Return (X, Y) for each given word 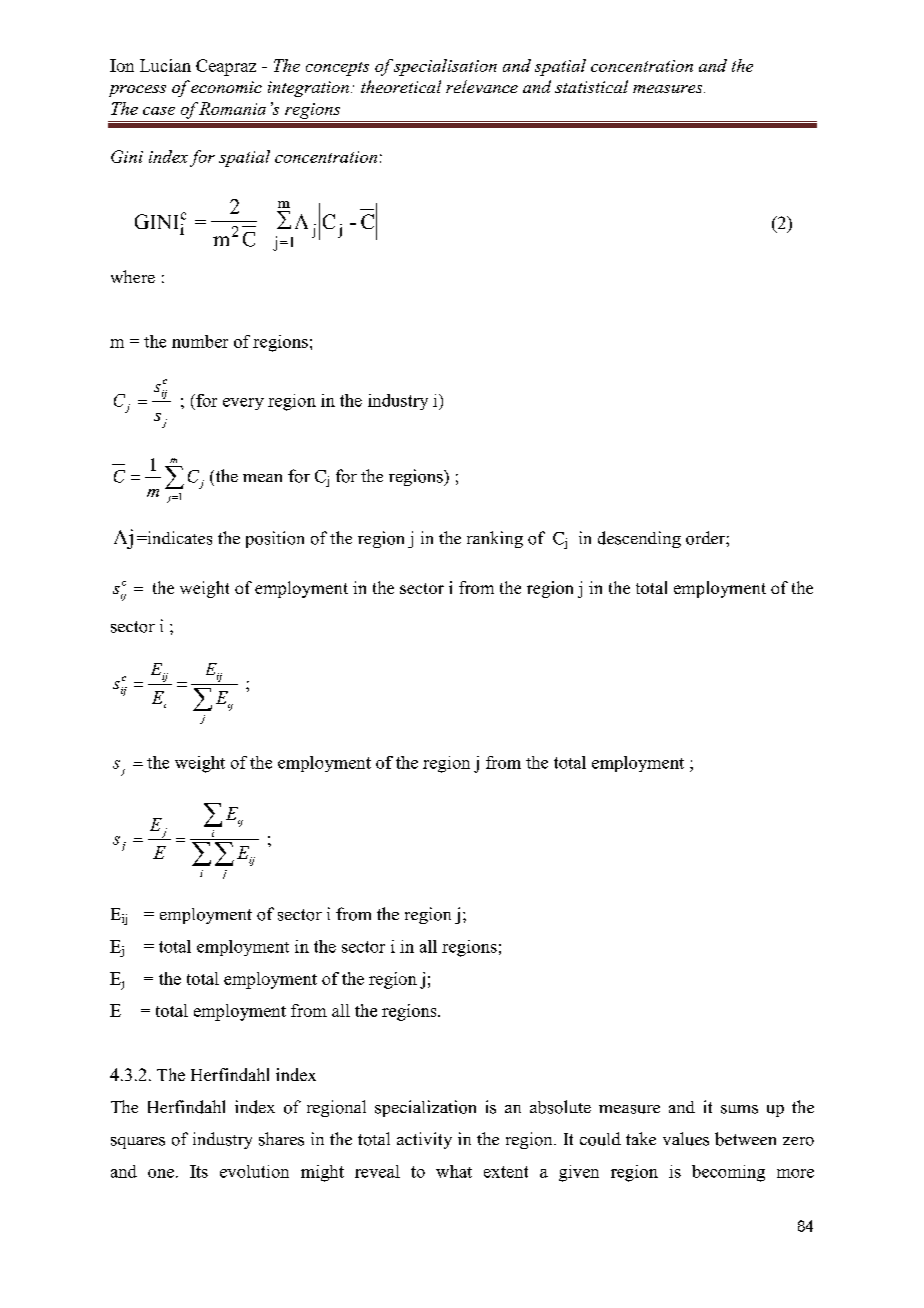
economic (226, 87)
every (243, 404)
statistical (591, 86)
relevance (482, 86)
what (454, 1171)
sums (739, 1109)
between (745, 1139)
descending (639, 539)
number (200, 341)
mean (262, 478)
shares (281, 1139)
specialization (425, 1108)
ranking (495, 539)
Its (199, 1171)
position (275, 539)
